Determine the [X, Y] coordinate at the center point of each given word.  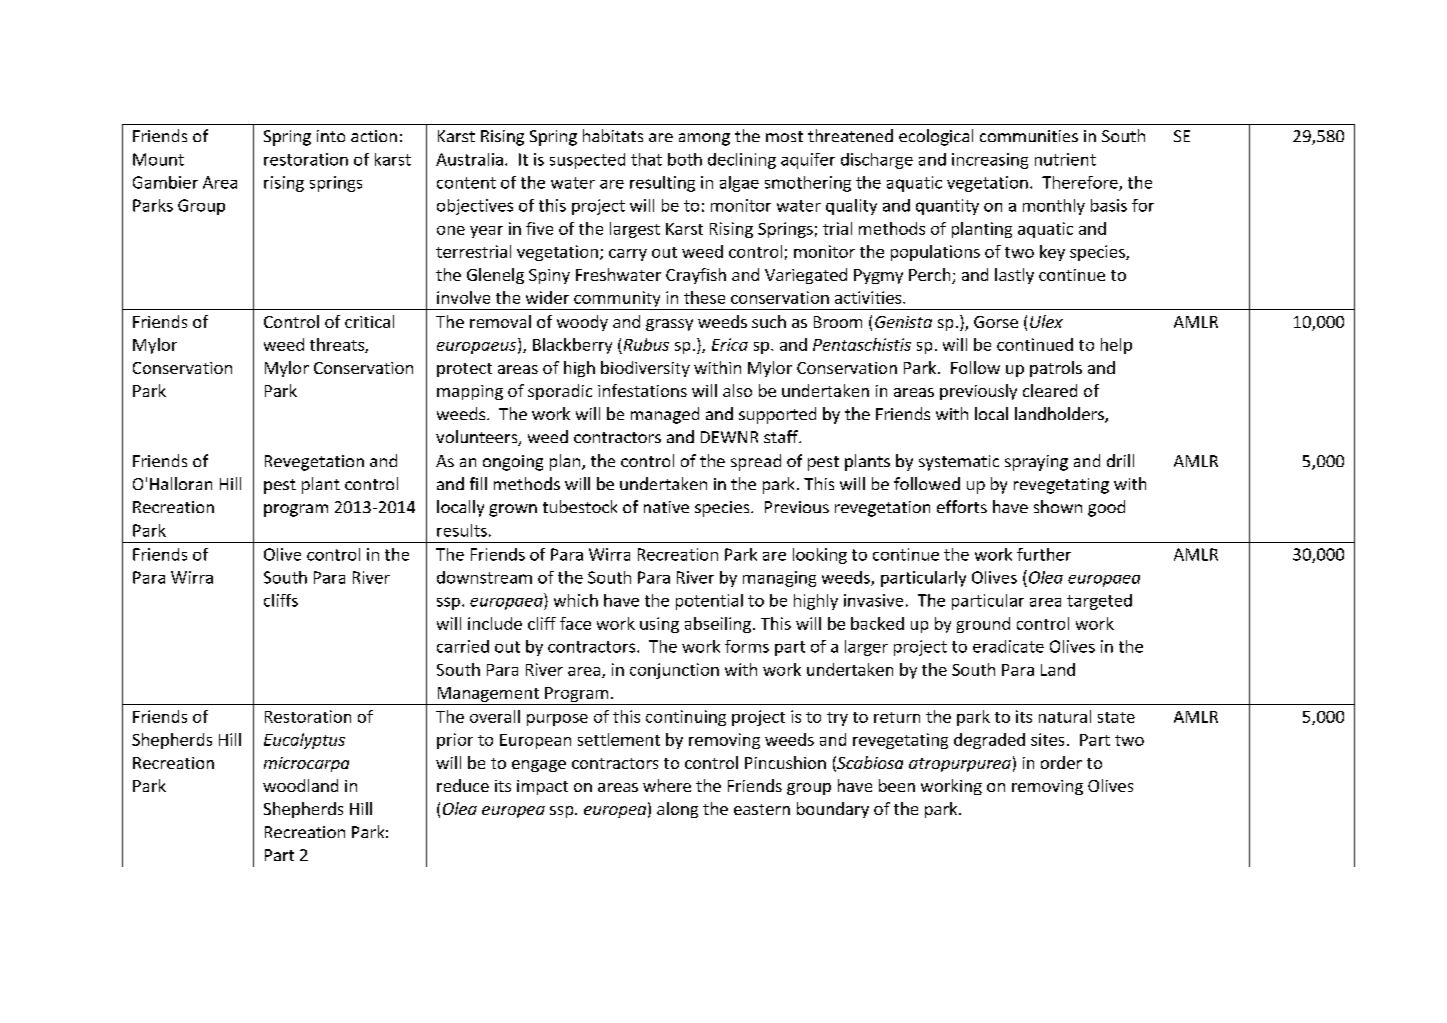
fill [478, 483]
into [331, 136]
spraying [1036, 463]
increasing [990, 161]
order [1061, 762]
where [667, 785]
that [646, 159]
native [666, 507]
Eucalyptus [304, 741]
